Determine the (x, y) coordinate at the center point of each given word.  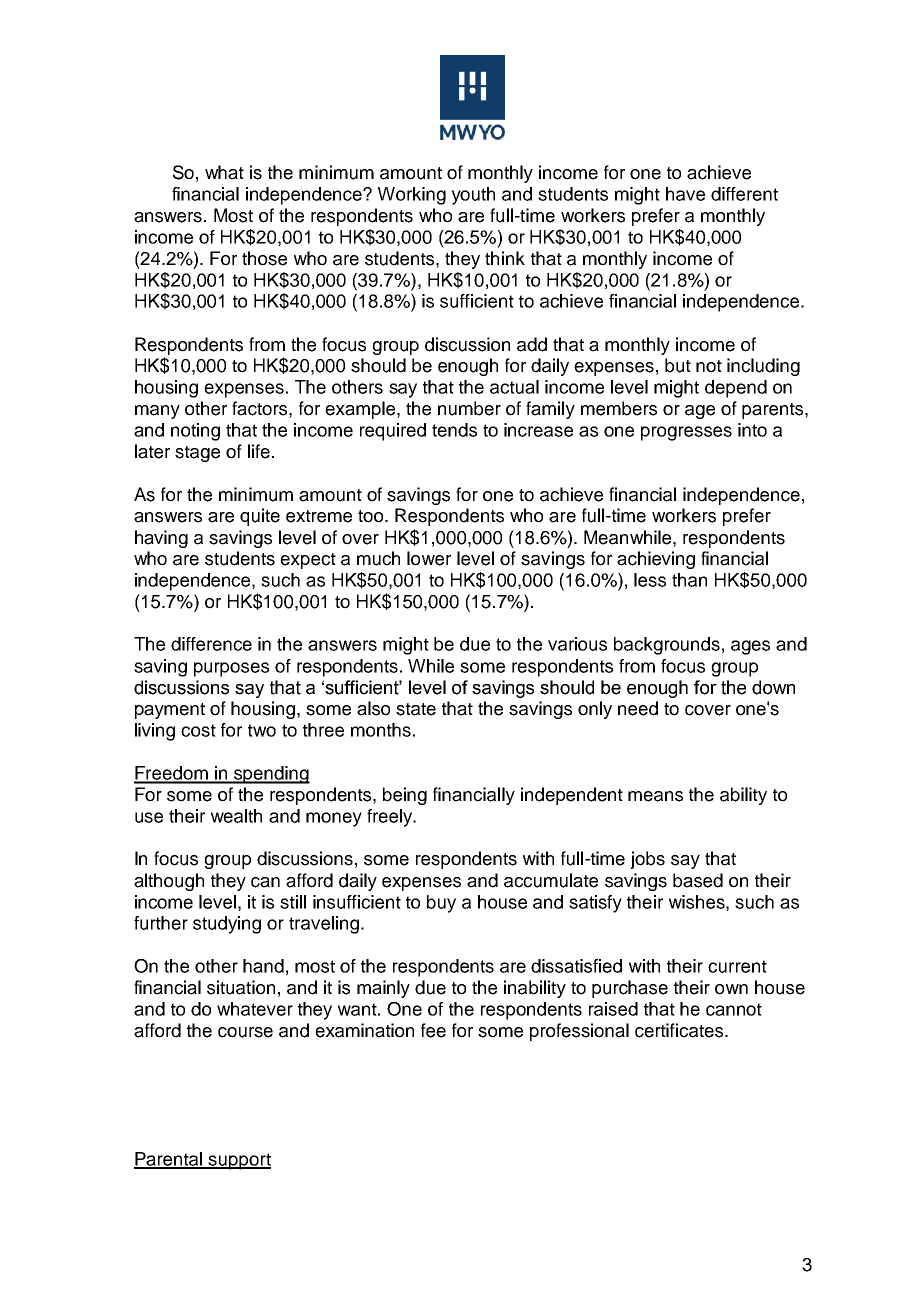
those (264, 258)
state (416, 709)
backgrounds (667, 646)
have (685, 194)
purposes (231, 669)
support (239, 1161)
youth (473, 196)
